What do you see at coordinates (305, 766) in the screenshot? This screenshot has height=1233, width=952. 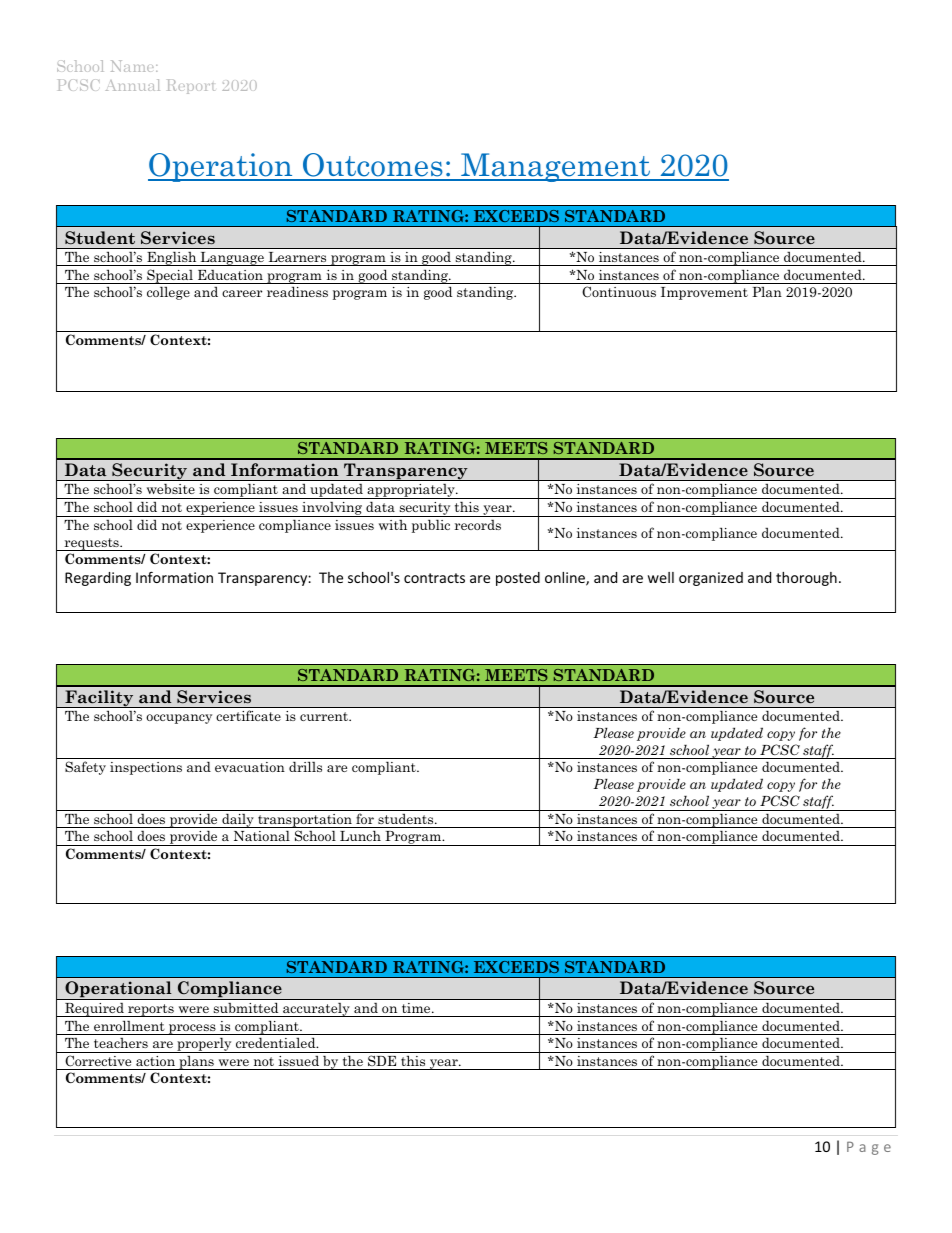 I see `drills` at bounding box center [305, 766].
